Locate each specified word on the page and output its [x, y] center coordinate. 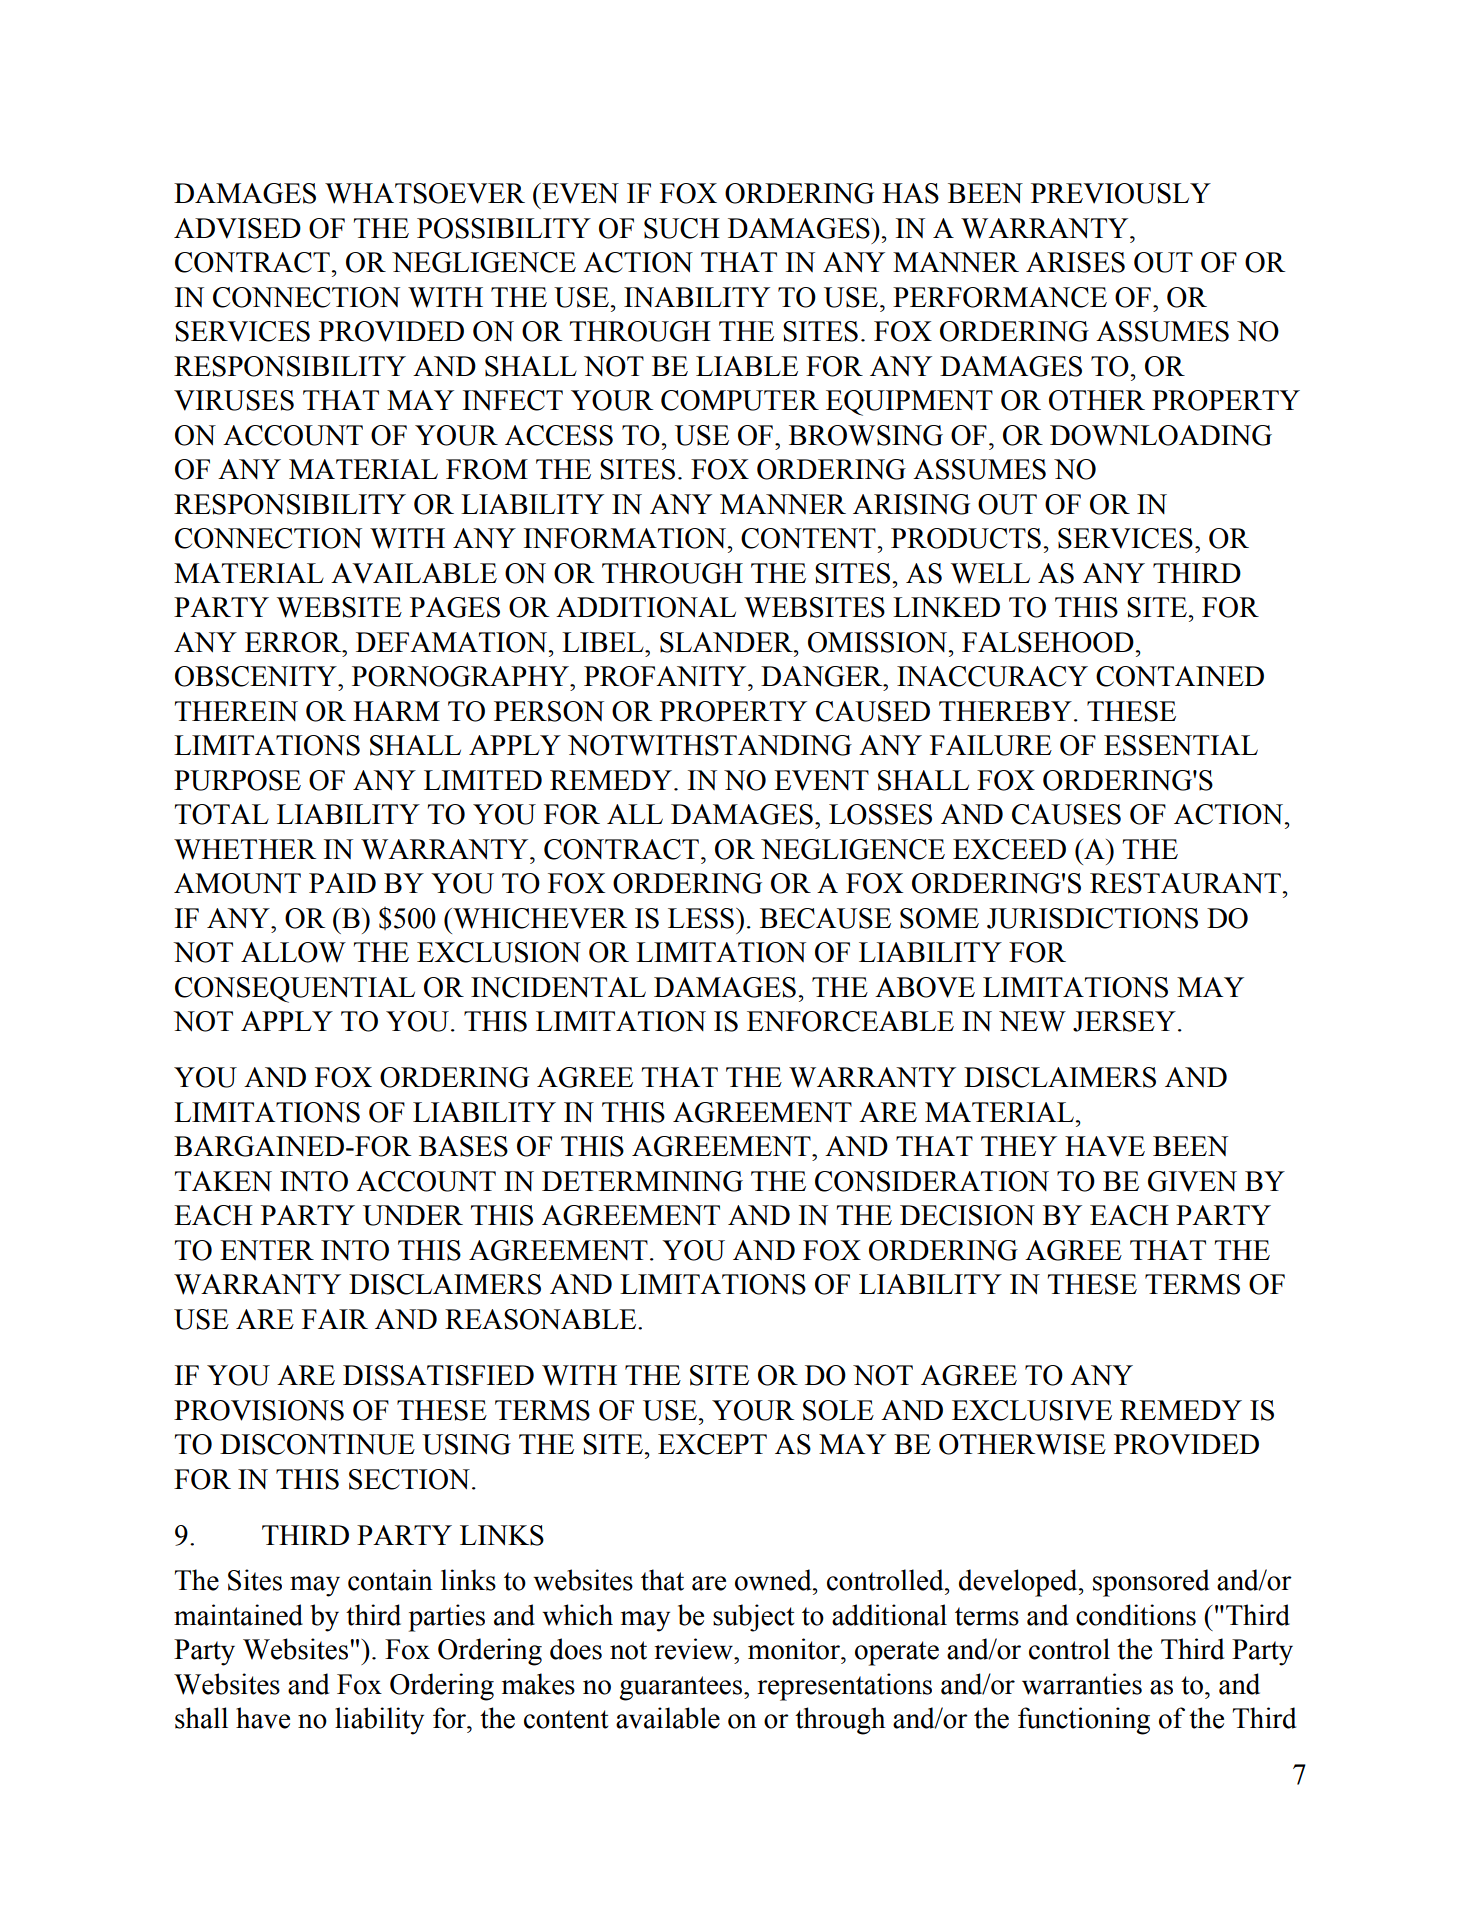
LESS [701, 918]
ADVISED [237, 228]
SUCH [682, 228]
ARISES [1075, 262]
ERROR [294, 642]
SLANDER [727, 642]
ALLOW [293, 952]
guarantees [682, 1688]
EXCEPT [712, 1444]
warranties [1082, 1684]
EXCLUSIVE [1032, 1410]
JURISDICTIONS [1092, 918]
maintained [238, 1615]
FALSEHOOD [1048, 642]
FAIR [335, 1319]
